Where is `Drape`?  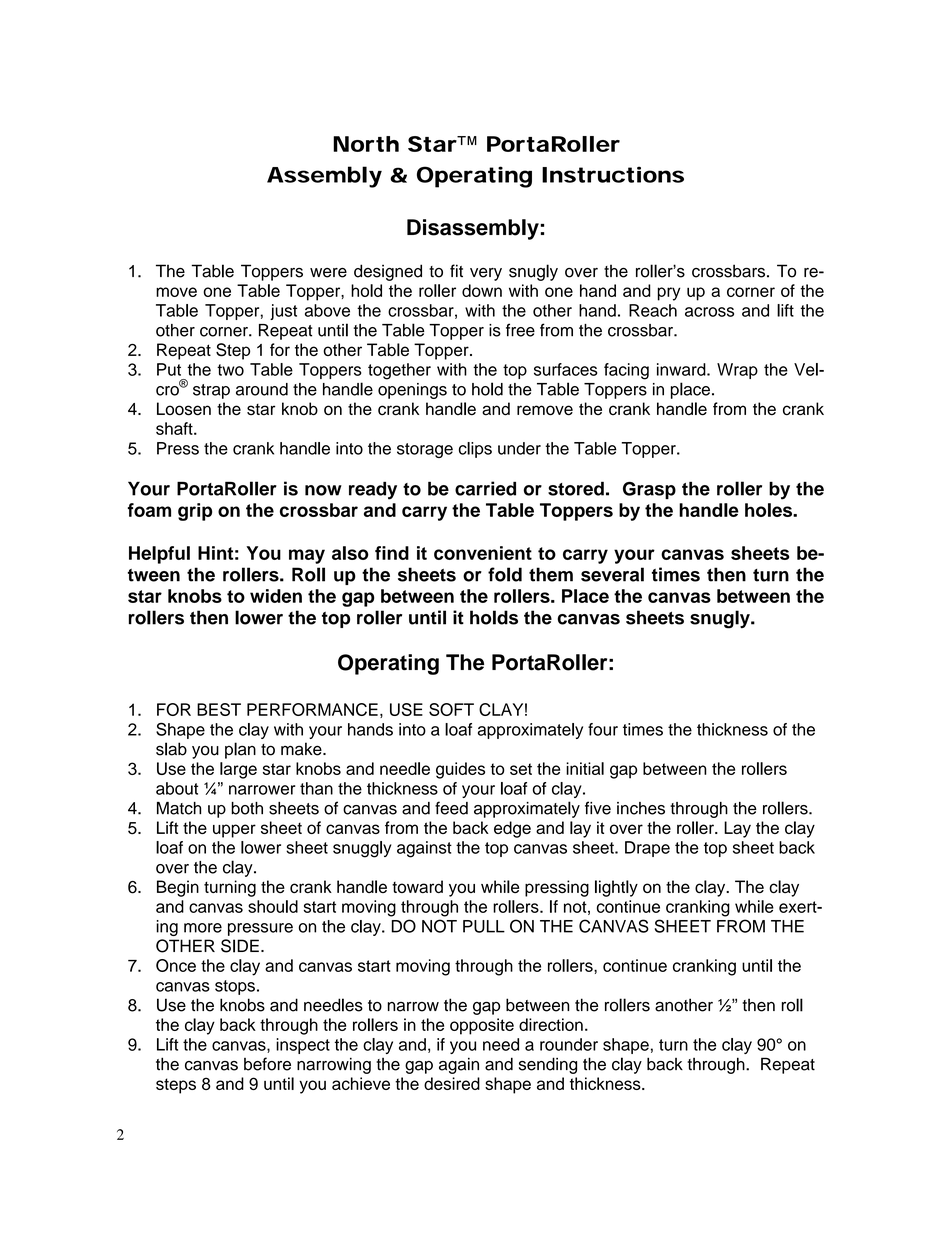
Drape is located at coordinates (647, 849).
